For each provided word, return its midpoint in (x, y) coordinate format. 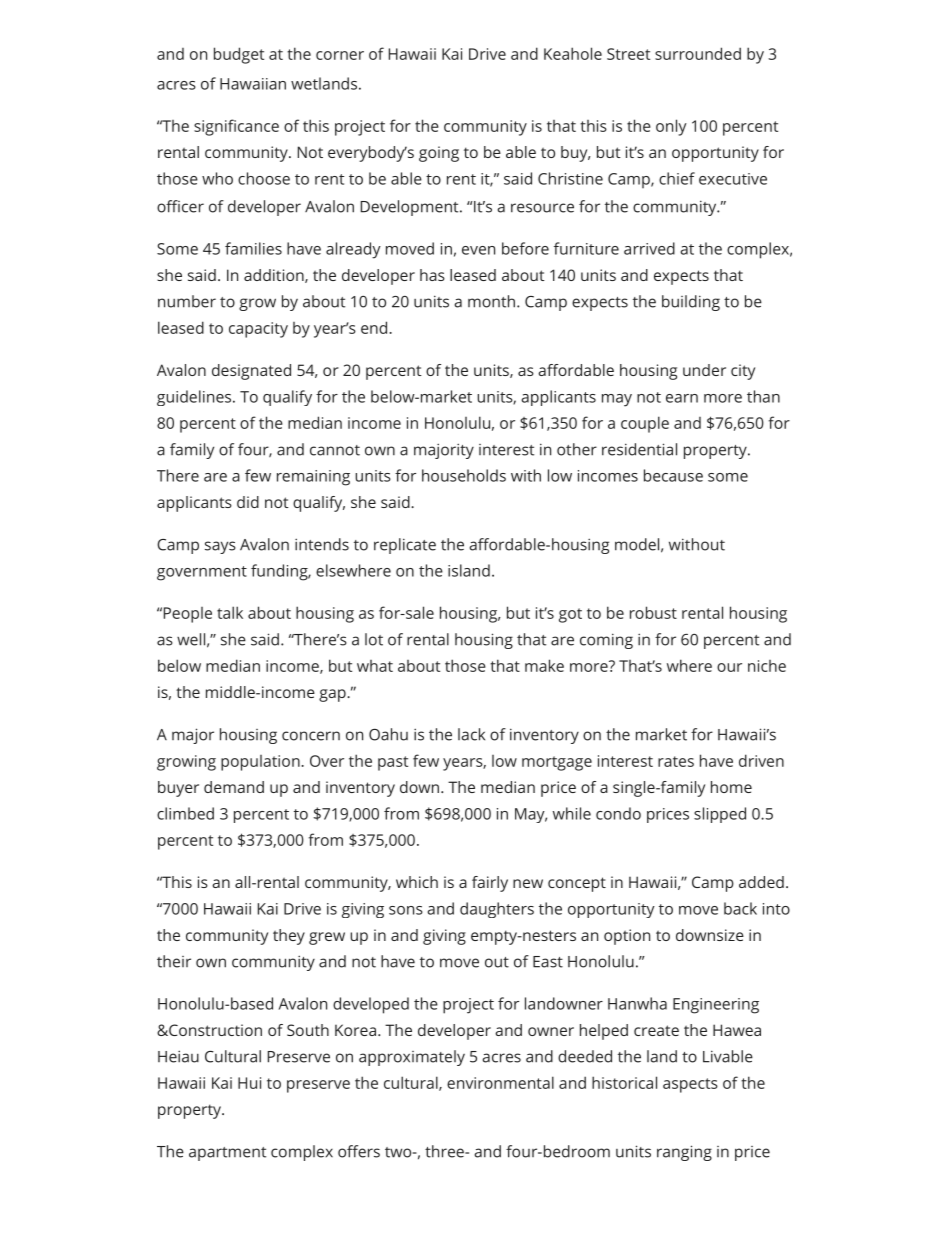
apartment (227, 1154)
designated (251, 372)
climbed (185, 813)
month (491, 301)
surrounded (698, 53)
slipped (720, 815)
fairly (490, 884)
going (439, 154)
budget (239, 55)
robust (653, 612)
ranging (684, 1153)
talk (230, 612)
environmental (500, 1082)
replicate (405, 546)
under (704, 370)
